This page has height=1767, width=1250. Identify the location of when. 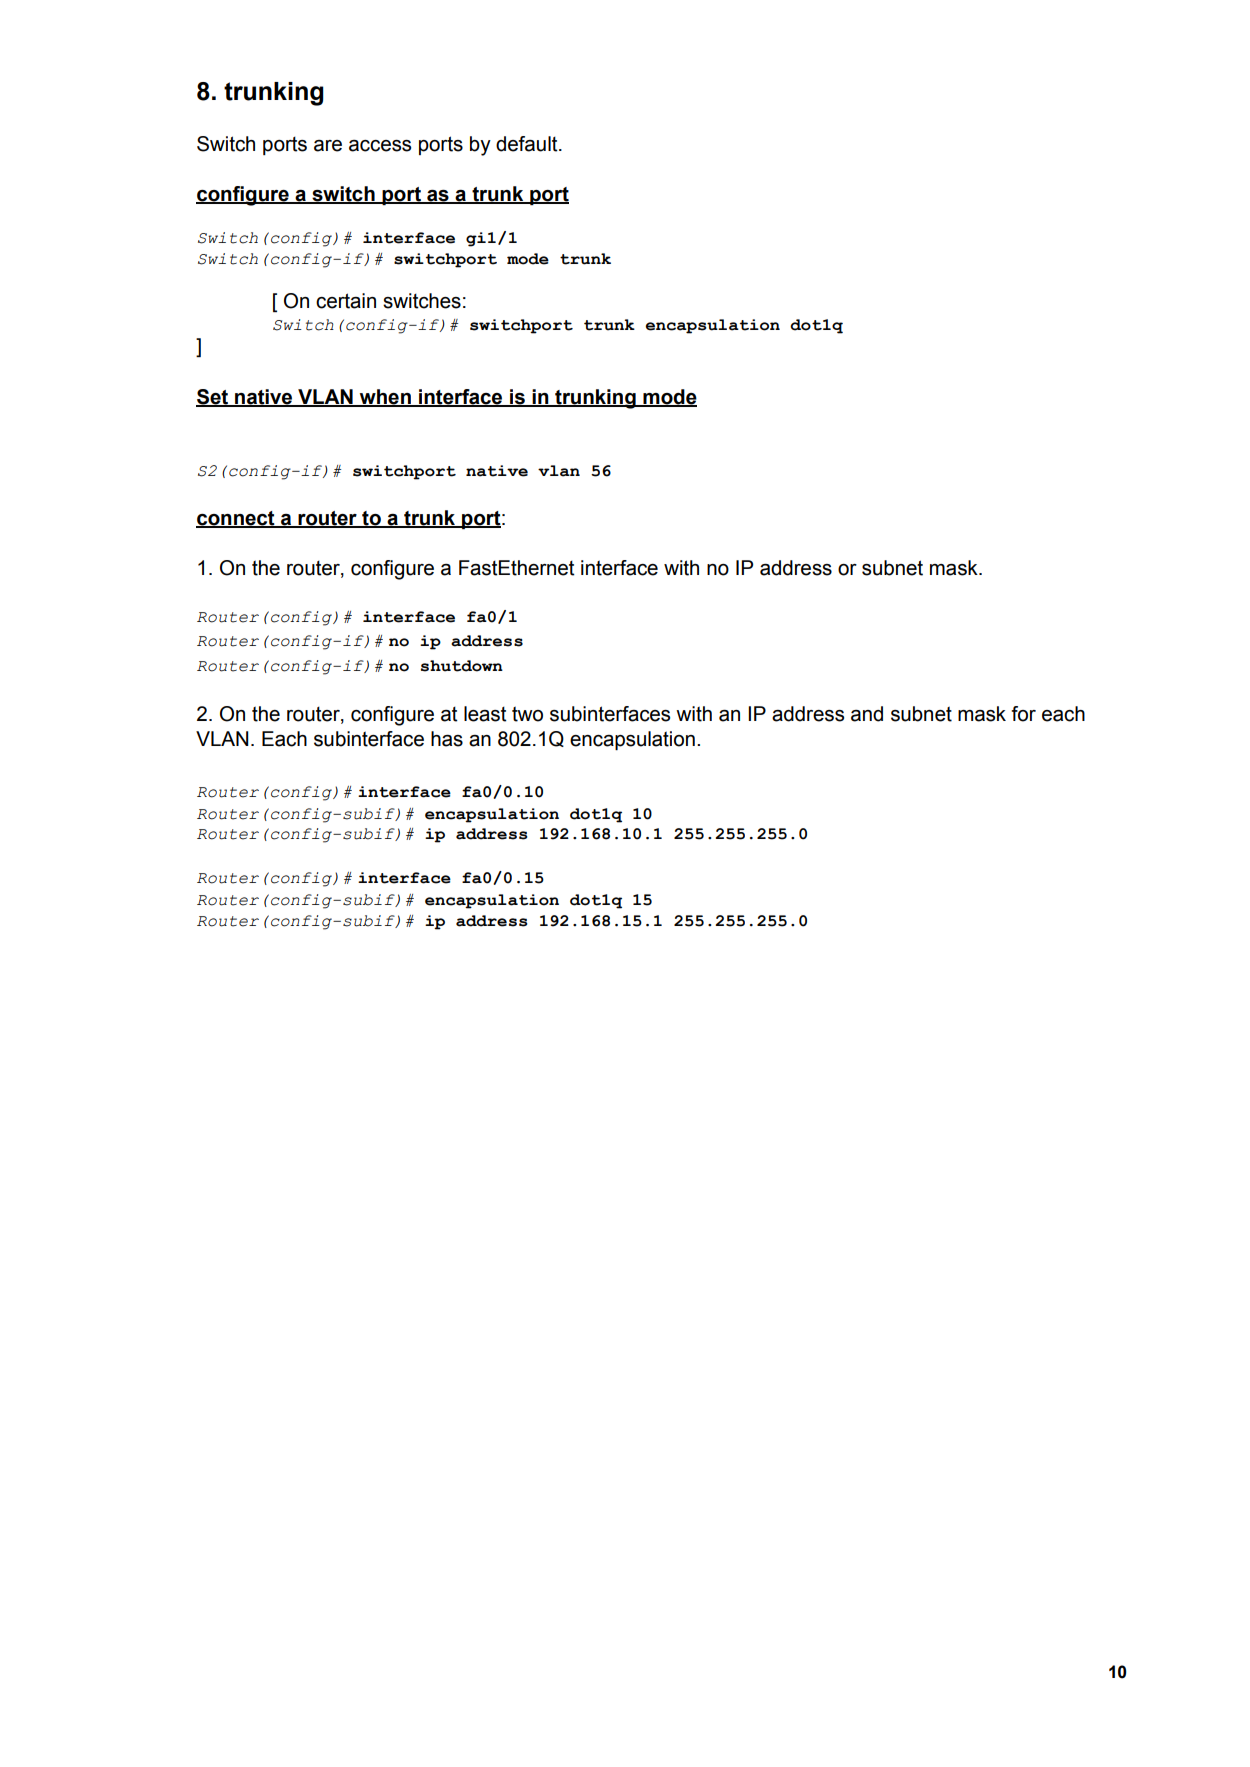
(385, 397).
